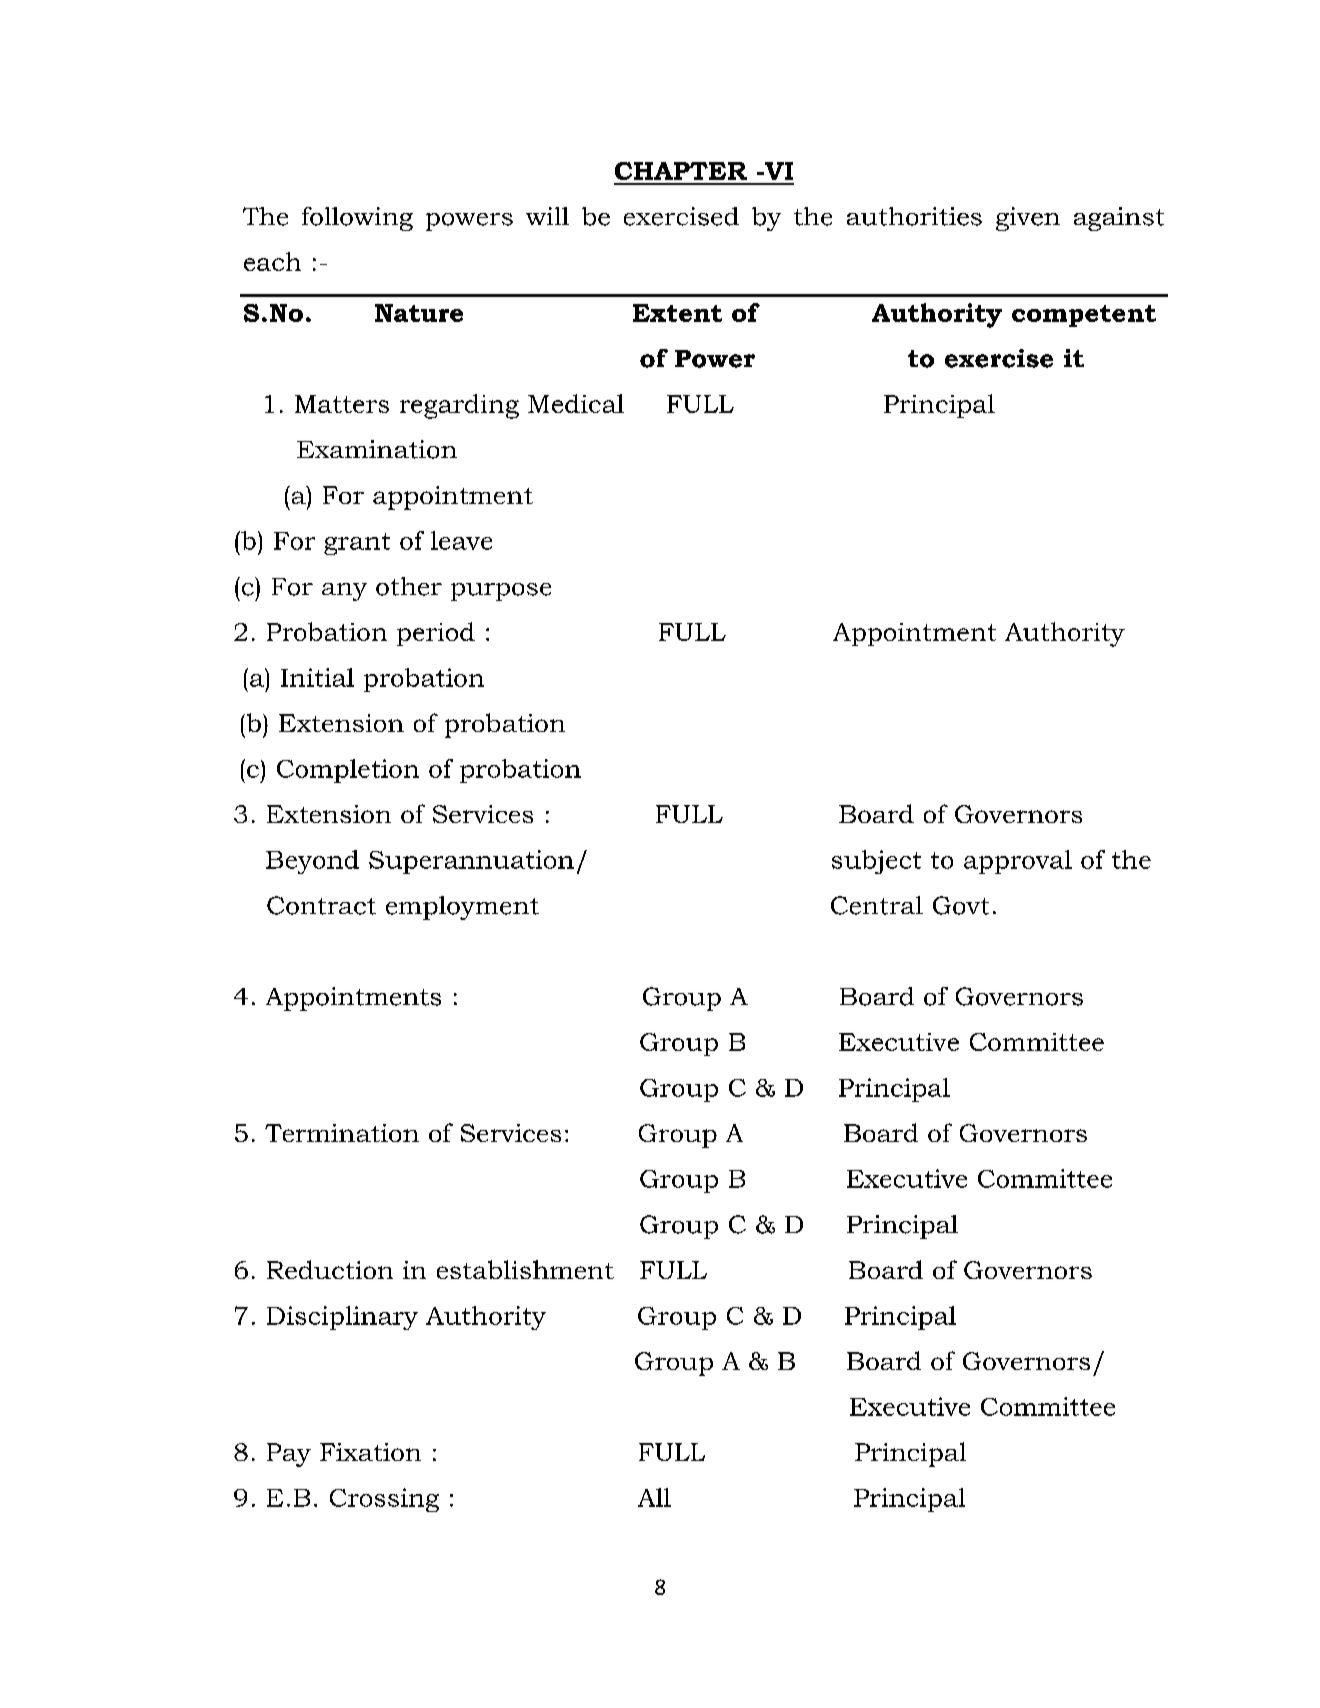 The height and width of the screenshot is (1708, 1320). Describe the element at coordinates (312, 862) in the screenshot. I see `Beyond` at that location.
